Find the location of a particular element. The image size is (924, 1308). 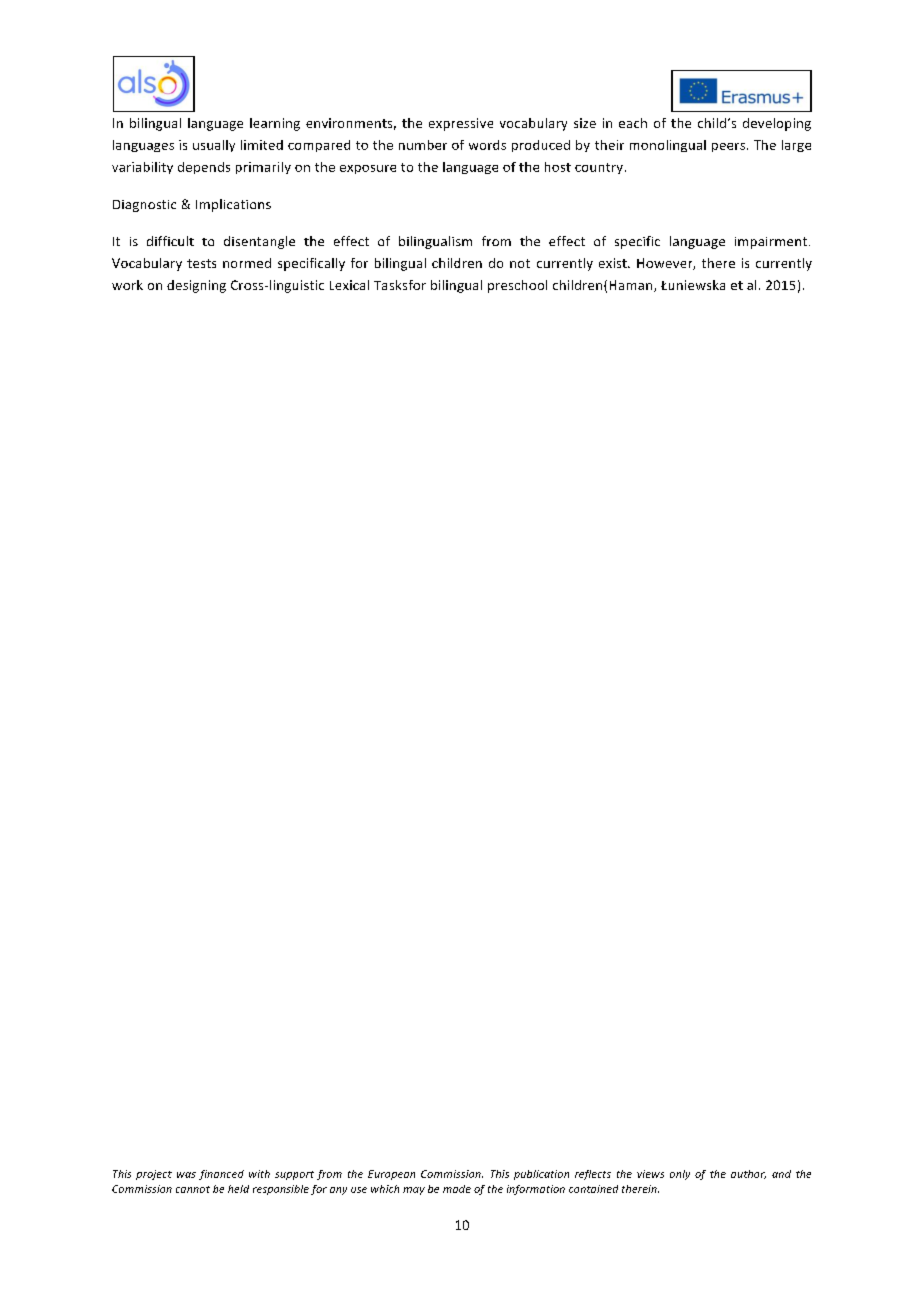

author is located at coordinates (748, 1174).
